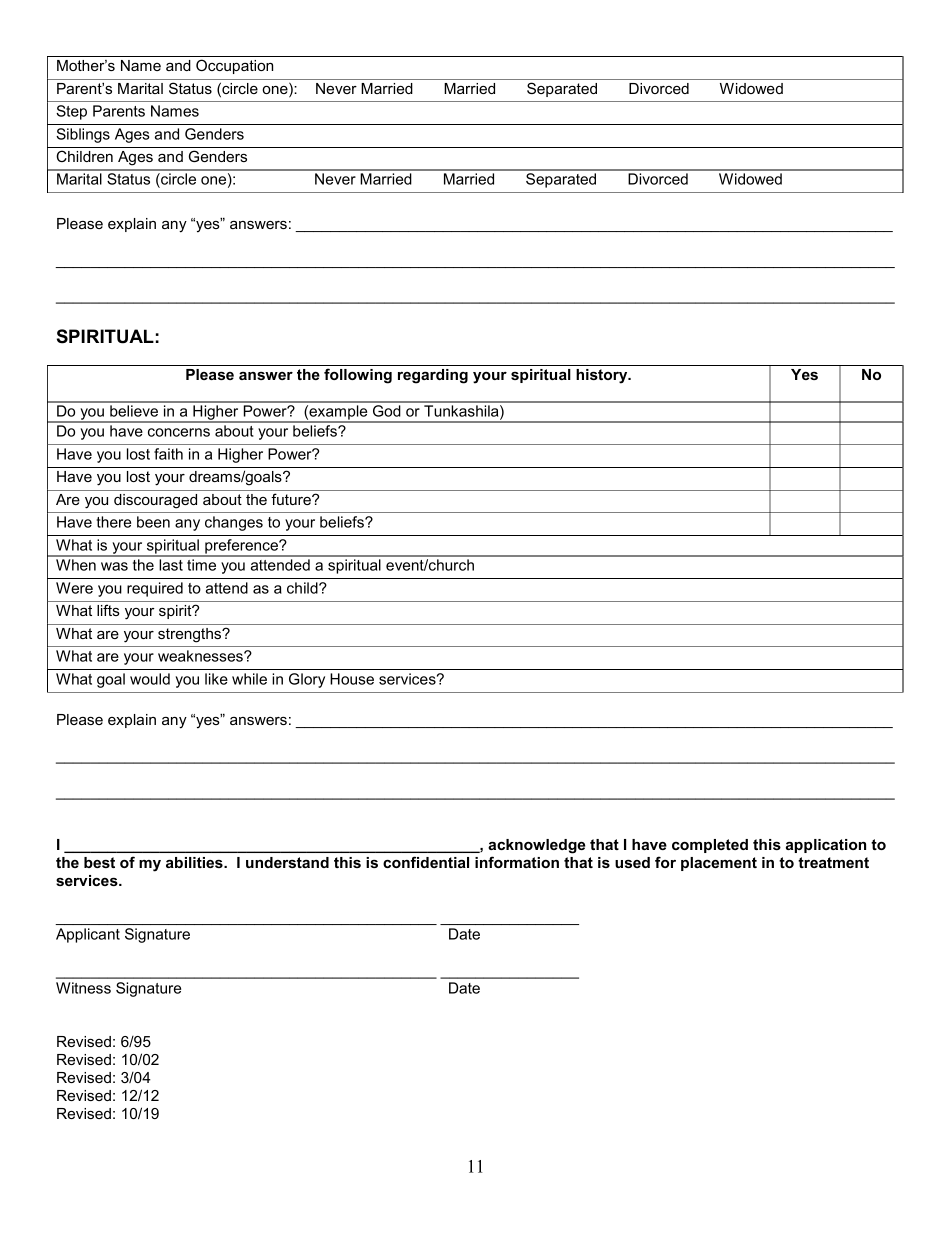  What do you see at coordinates (153, 522) in the screenshot?
I see `been` at bounding box center [153, 522].
